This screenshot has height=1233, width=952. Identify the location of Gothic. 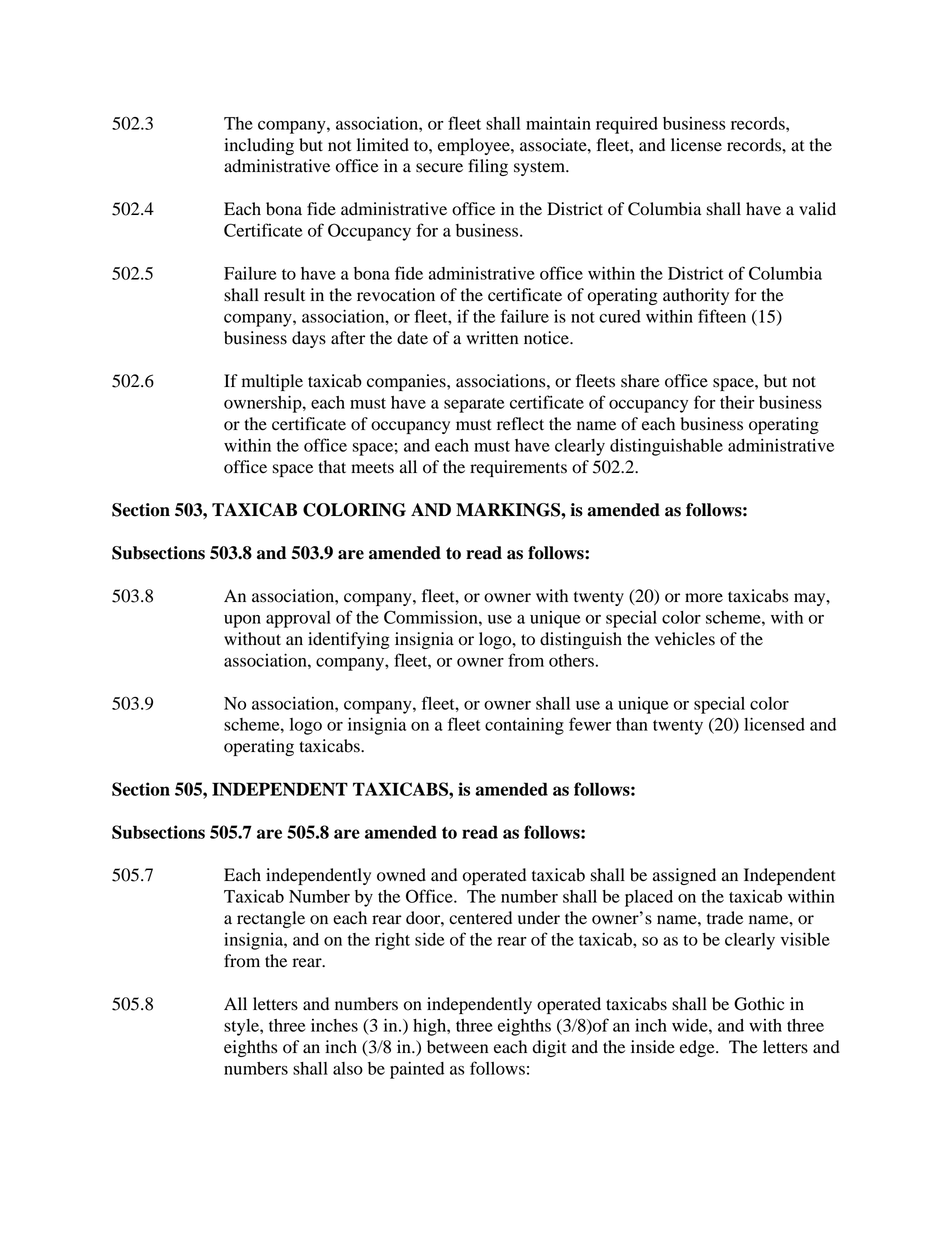
(759, 1004).
